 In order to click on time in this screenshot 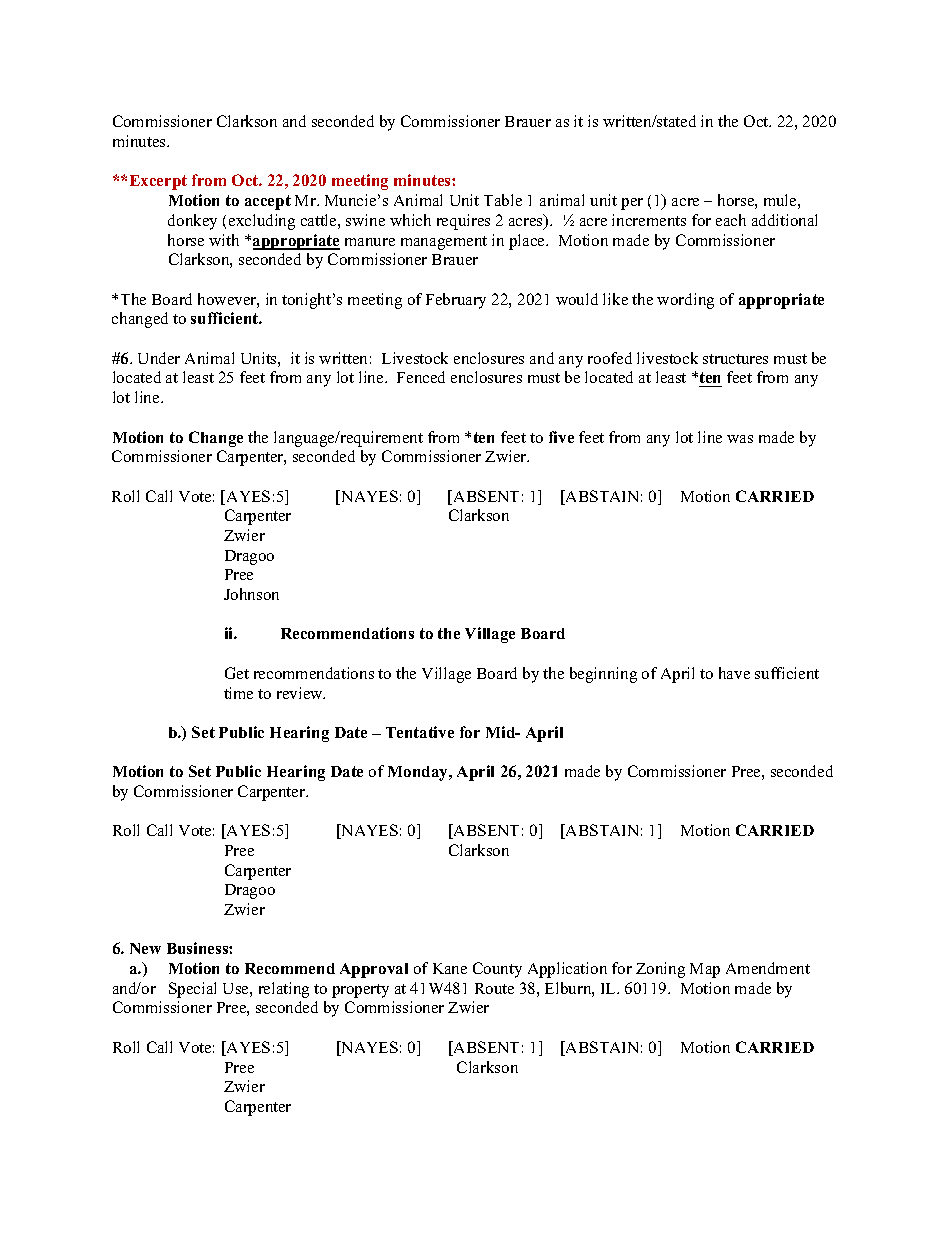, I will do `click(238, 693)`.
